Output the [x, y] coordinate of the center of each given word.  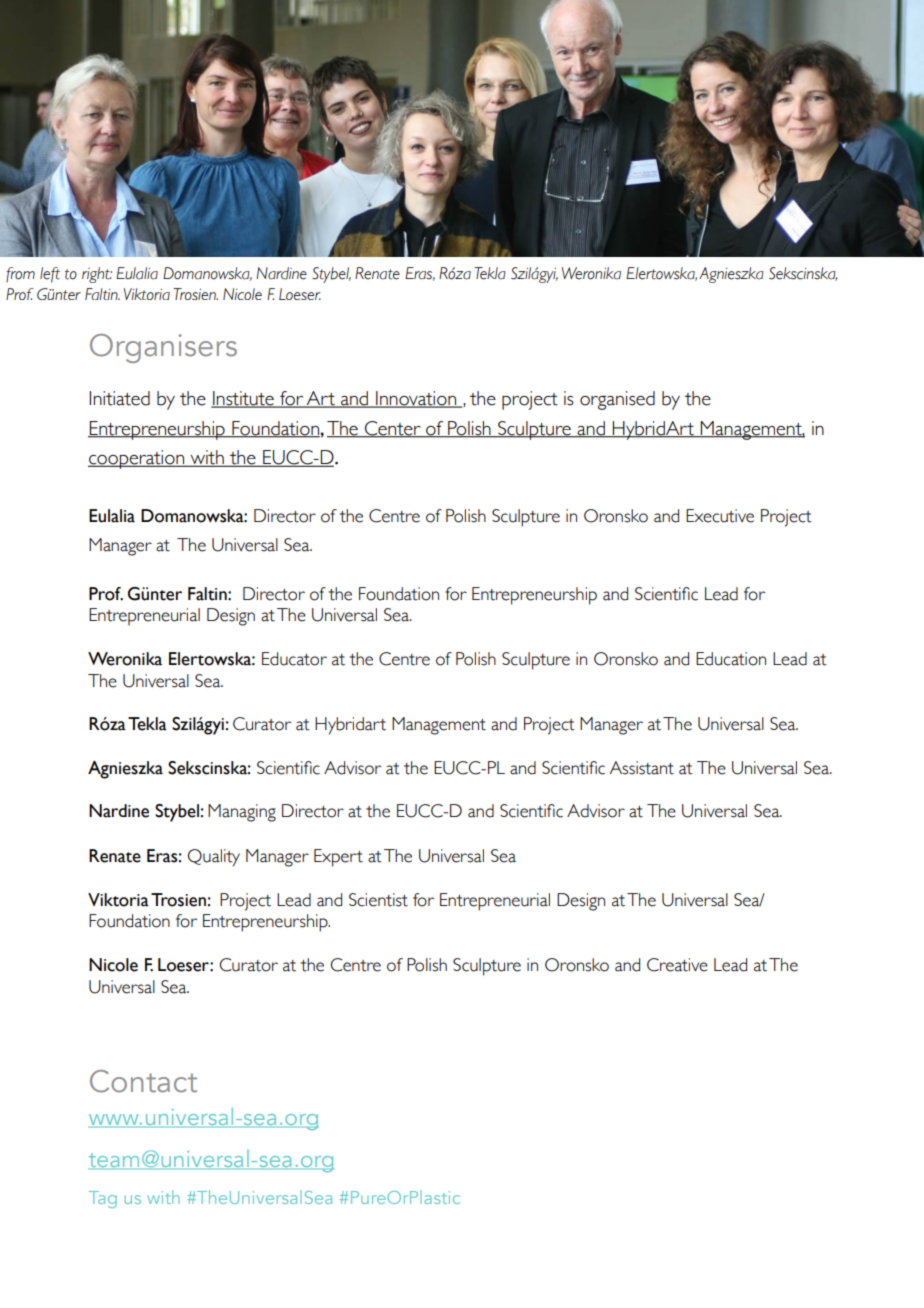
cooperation [137, 459]
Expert [338, 858]
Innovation [416, 399]
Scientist [378, 900]
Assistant [642, 768]
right [97, 275]
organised [617, 400]
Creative [677, 965]
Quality [214, 858]
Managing [242, 813]
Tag [103, 1199]
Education [731, 659]
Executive [720, 516]
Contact [143, 1081]
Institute [243, 399]
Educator [294, 659]
